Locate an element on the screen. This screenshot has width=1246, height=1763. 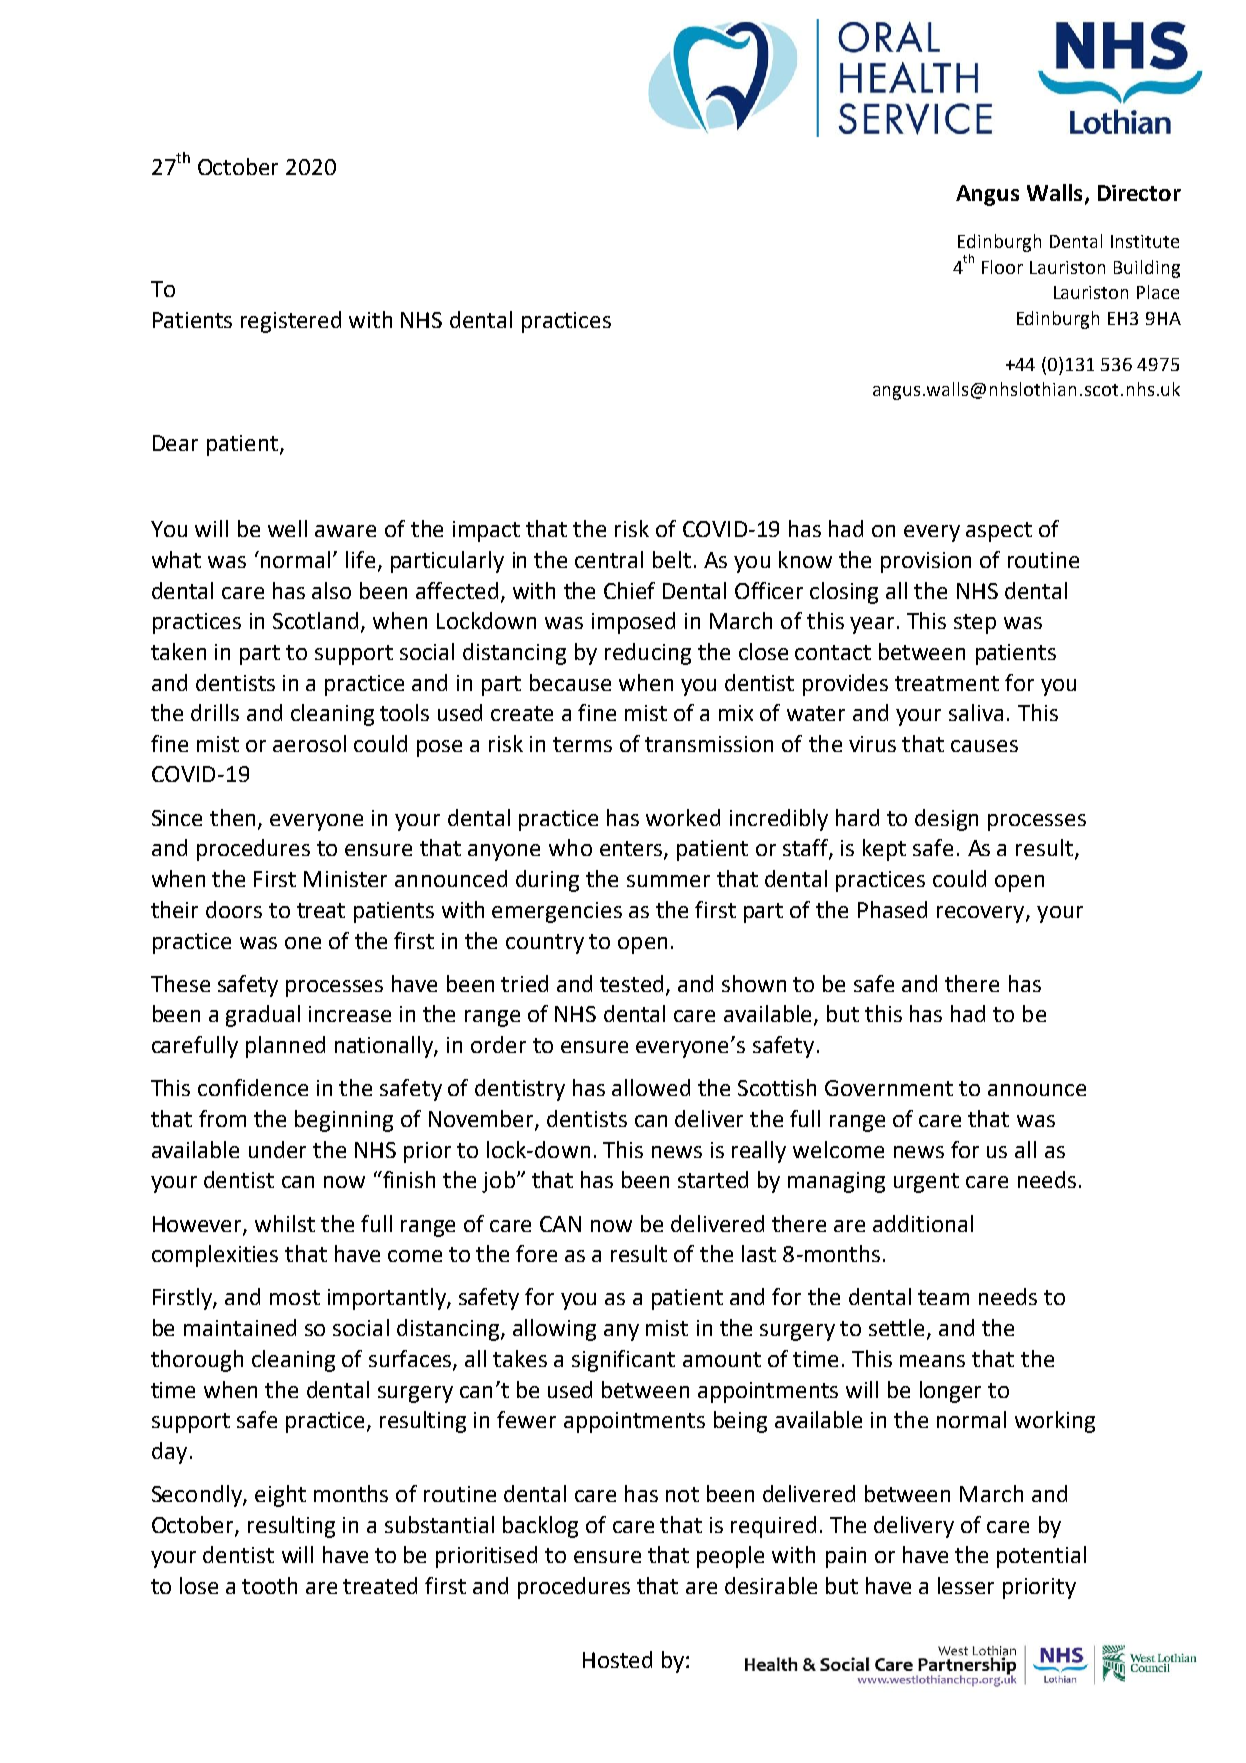
registered is located at coordinates (291, 322).
